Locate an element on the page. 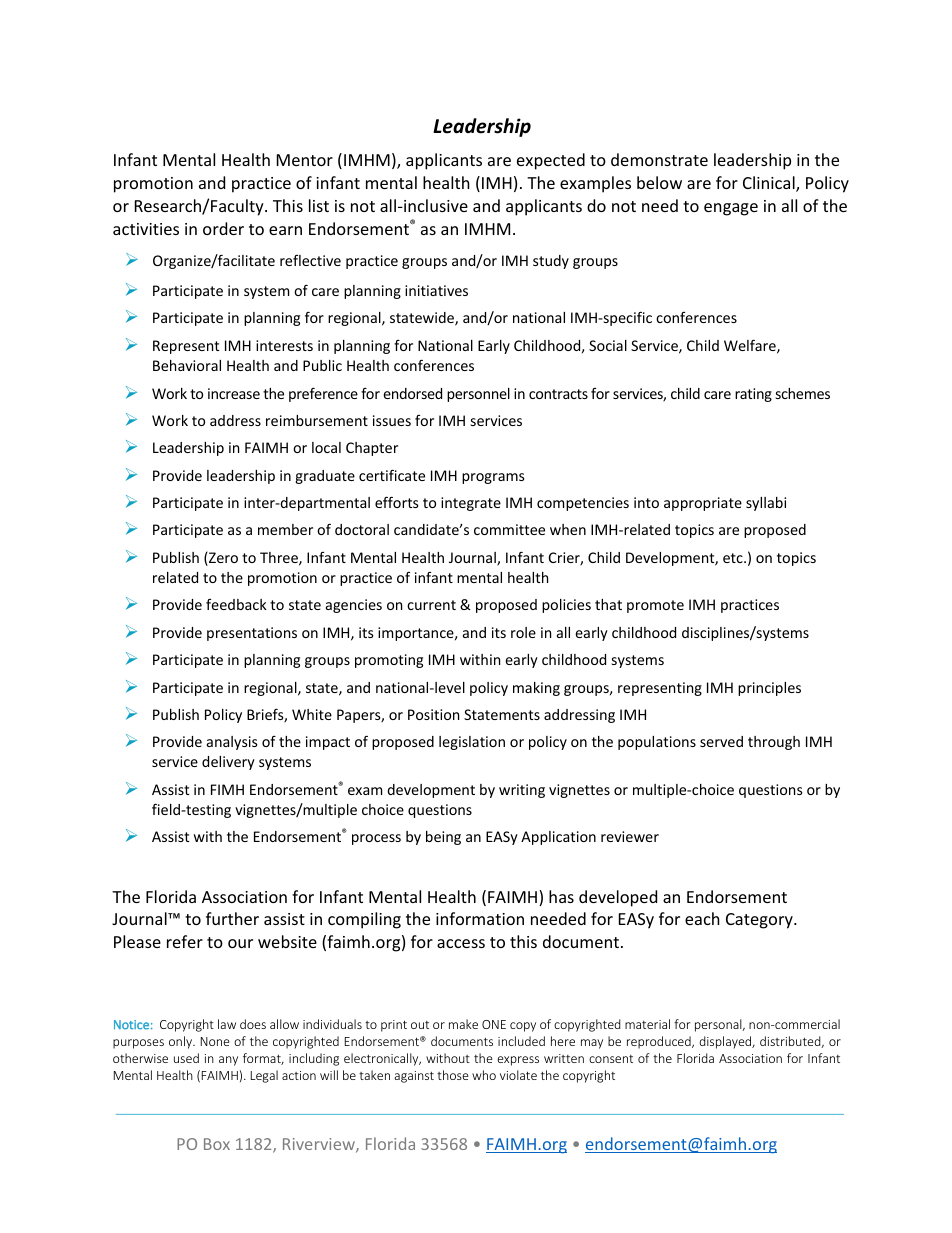 This document has height=1233, width=952. presentations is located at coordinates (252, 634).
